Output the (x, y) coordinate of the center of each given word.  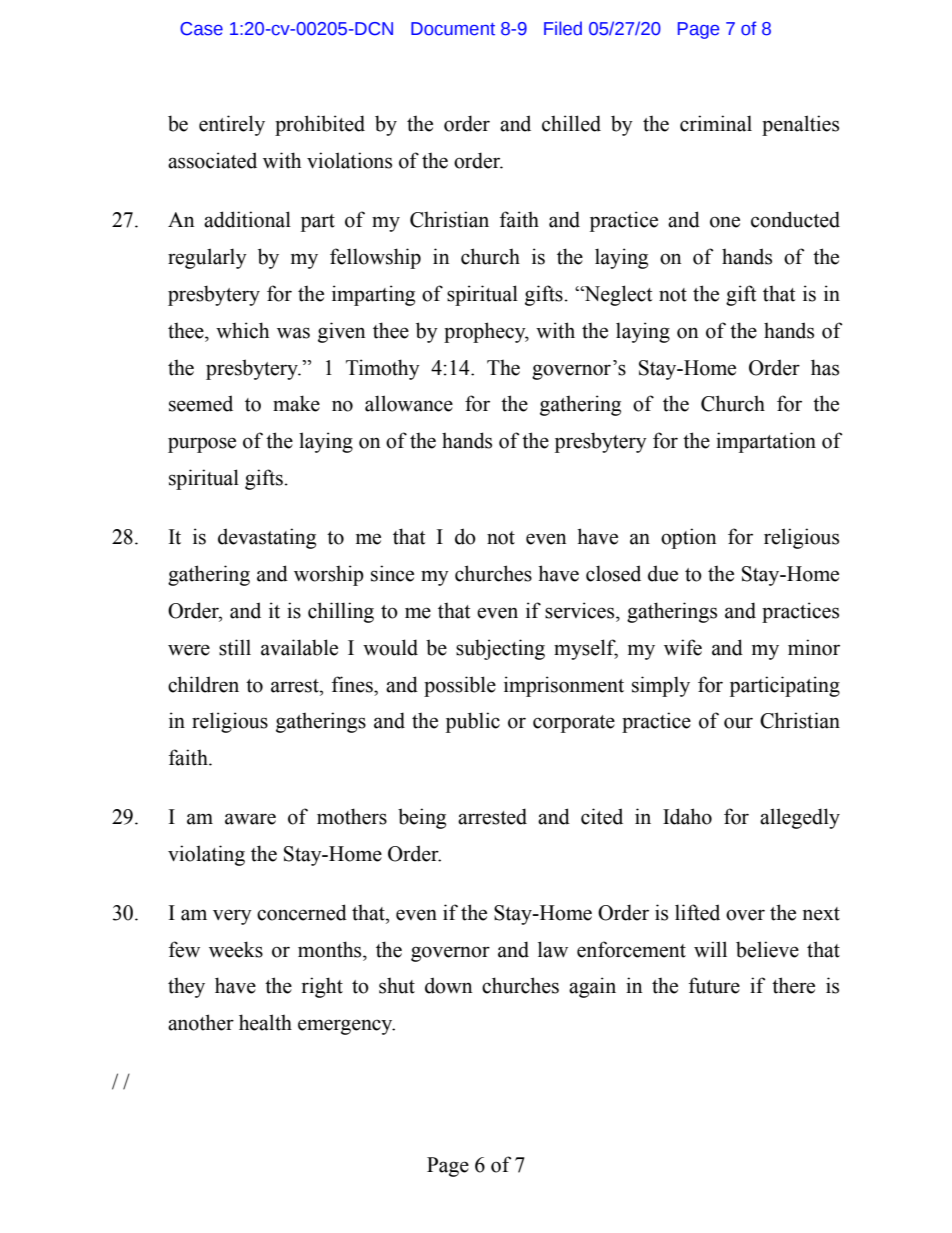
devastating (267, 538)
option (689, 538)
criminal (716, 123)
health (265, 1022)
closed (613, 573)
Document (453, 29)
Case (201, 29)
